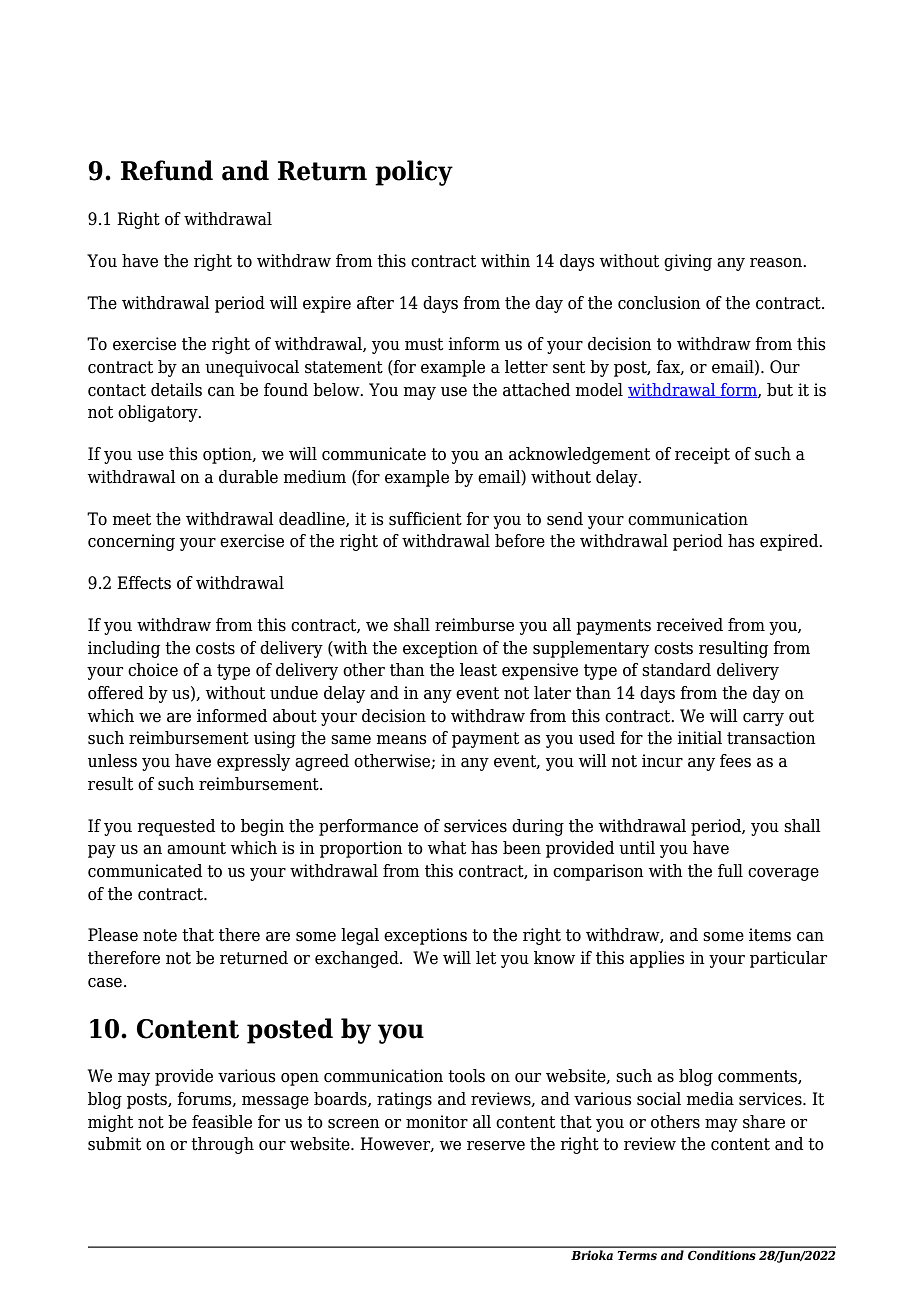 The width and height of the page is (924, 1308). Describe the element at coordinates (160, 935) in the page. I see `note` at that location.
